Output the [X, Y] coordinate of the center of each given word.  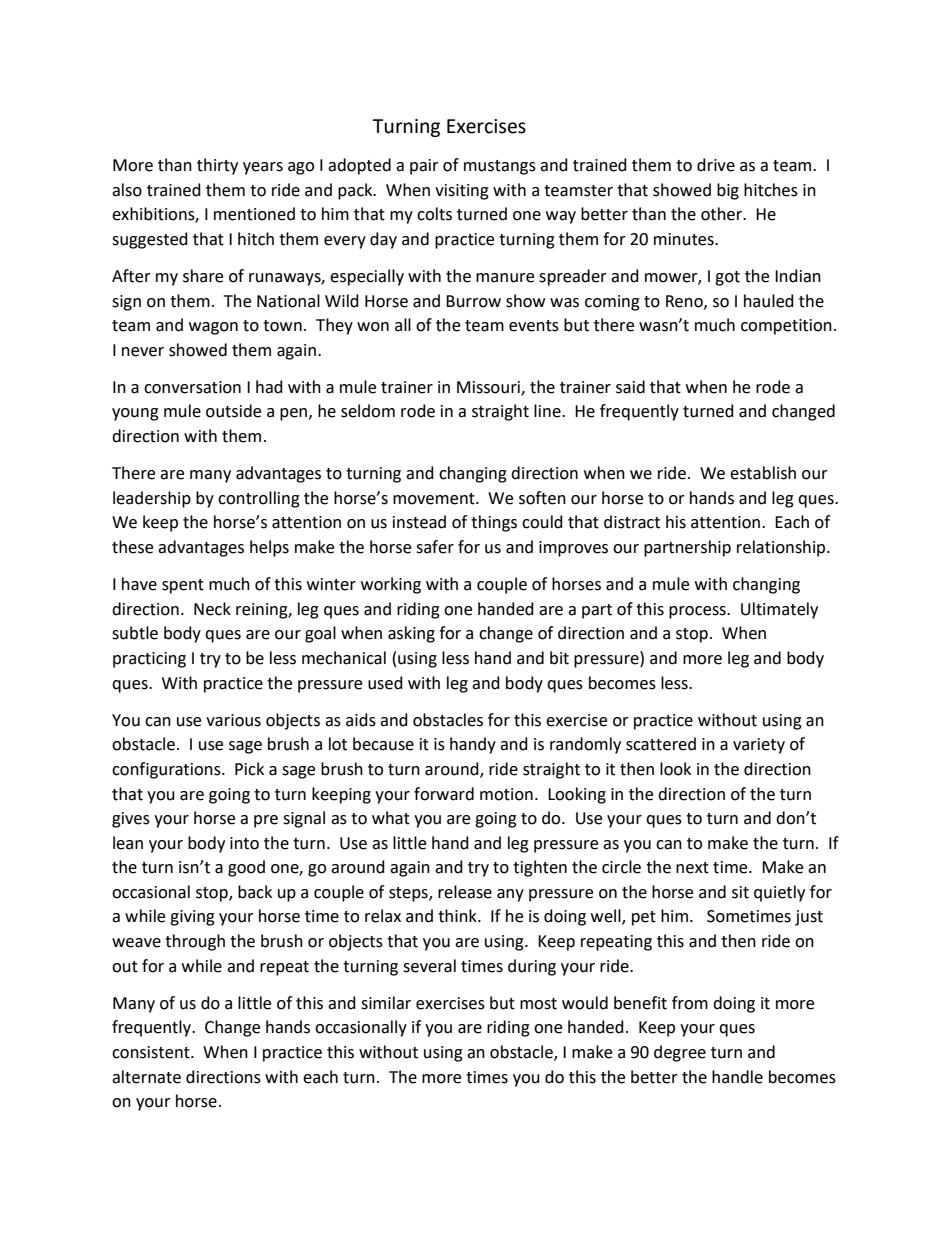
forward [444, 794]
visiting [462, 192]
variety [759, 746]
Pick [249, 769]
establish [763, 473]
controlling [259, 499]
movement [435, 499]
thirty [217, 166]
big [728, 191]
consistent [152, 1052]
